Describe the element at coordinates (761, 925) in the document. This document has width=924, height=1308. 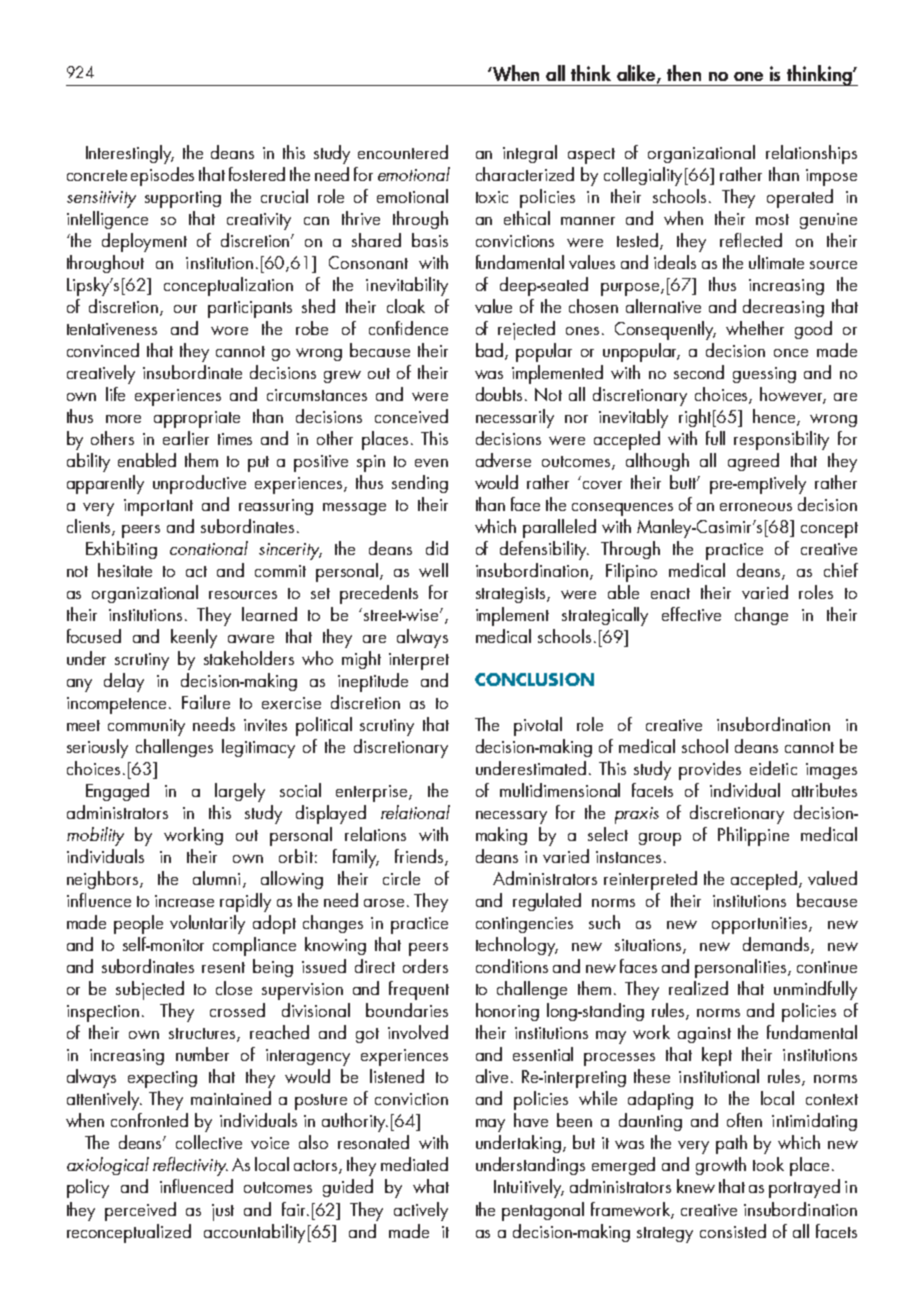
I see `opportunities` at that location.
